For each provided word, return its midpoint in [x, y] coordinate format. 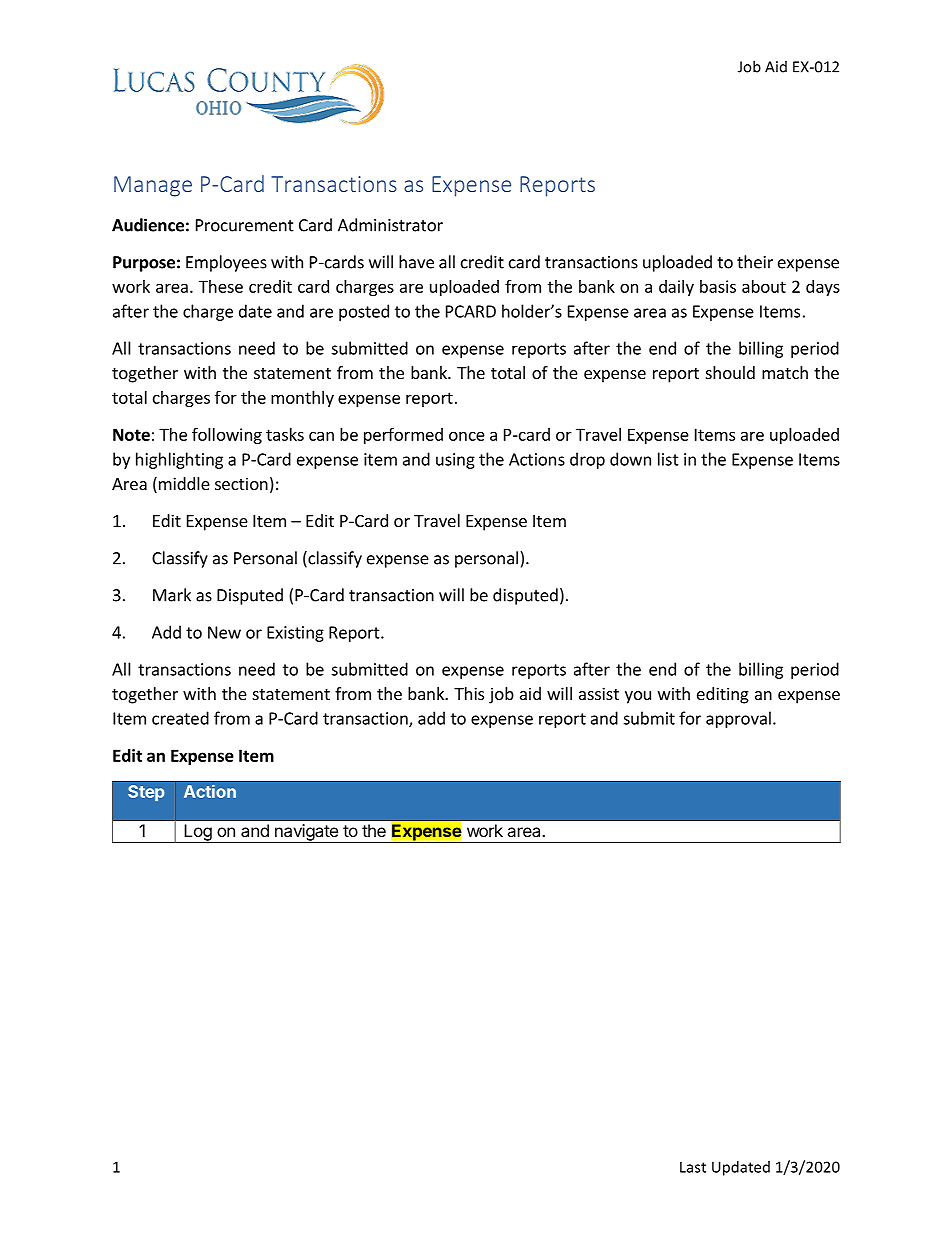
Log [197, 833]
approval [738, 719]
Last [693, 1167]
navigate [306, 833]
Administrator [390, 225]
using [455, 461]
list [668, 459]
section [241, 483]
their [755, 262]
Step [146, 793]
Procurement [245, 225]
